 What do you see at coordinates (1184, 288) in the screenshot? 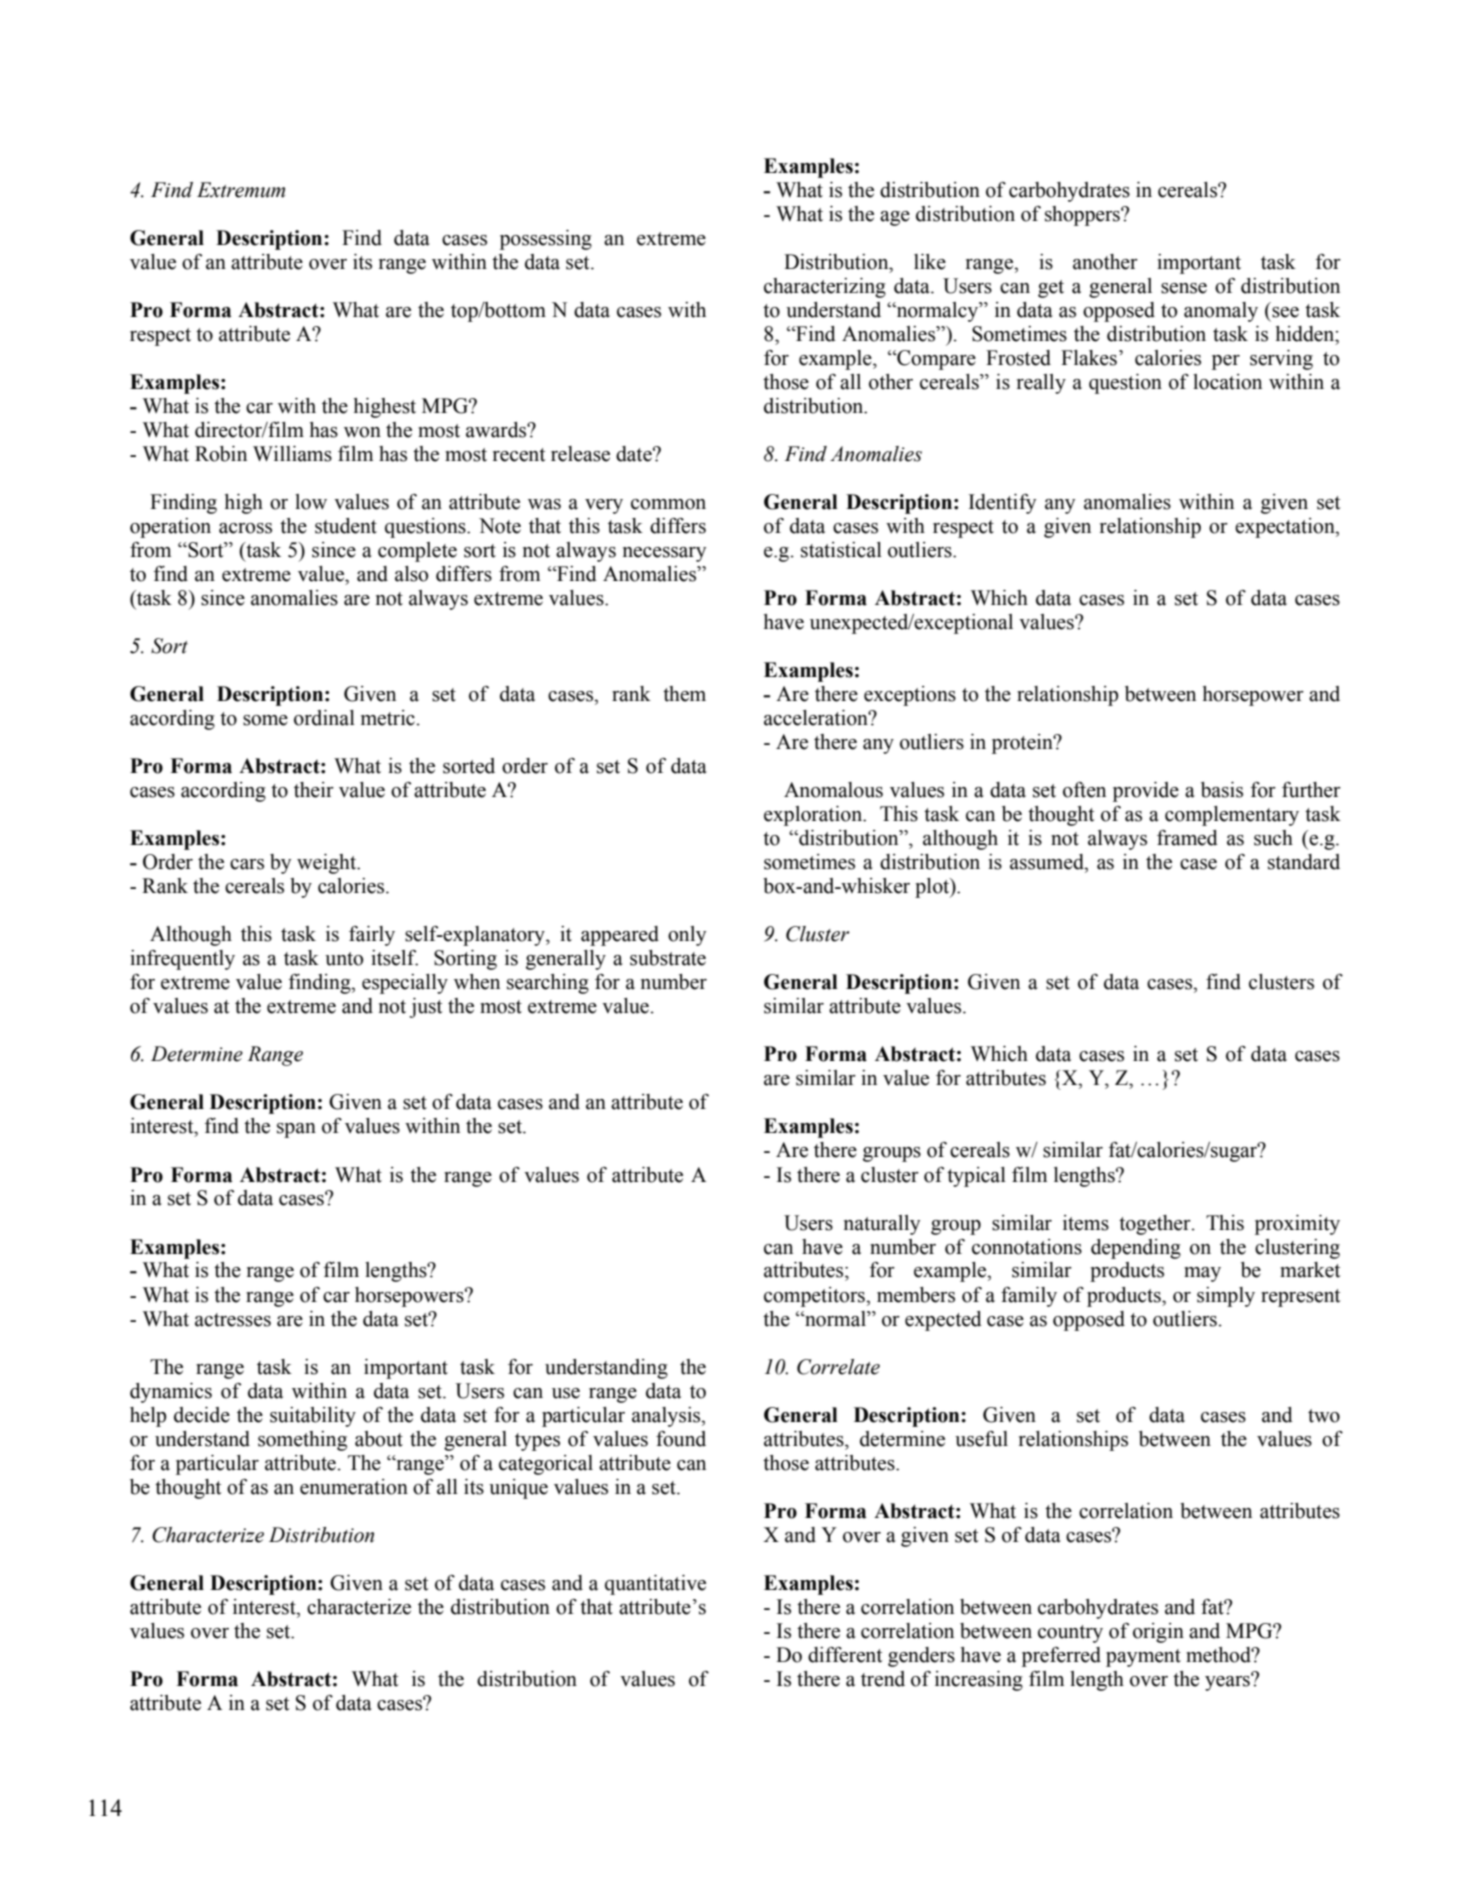
I see `sense` at bounding box center [1184, 288].
